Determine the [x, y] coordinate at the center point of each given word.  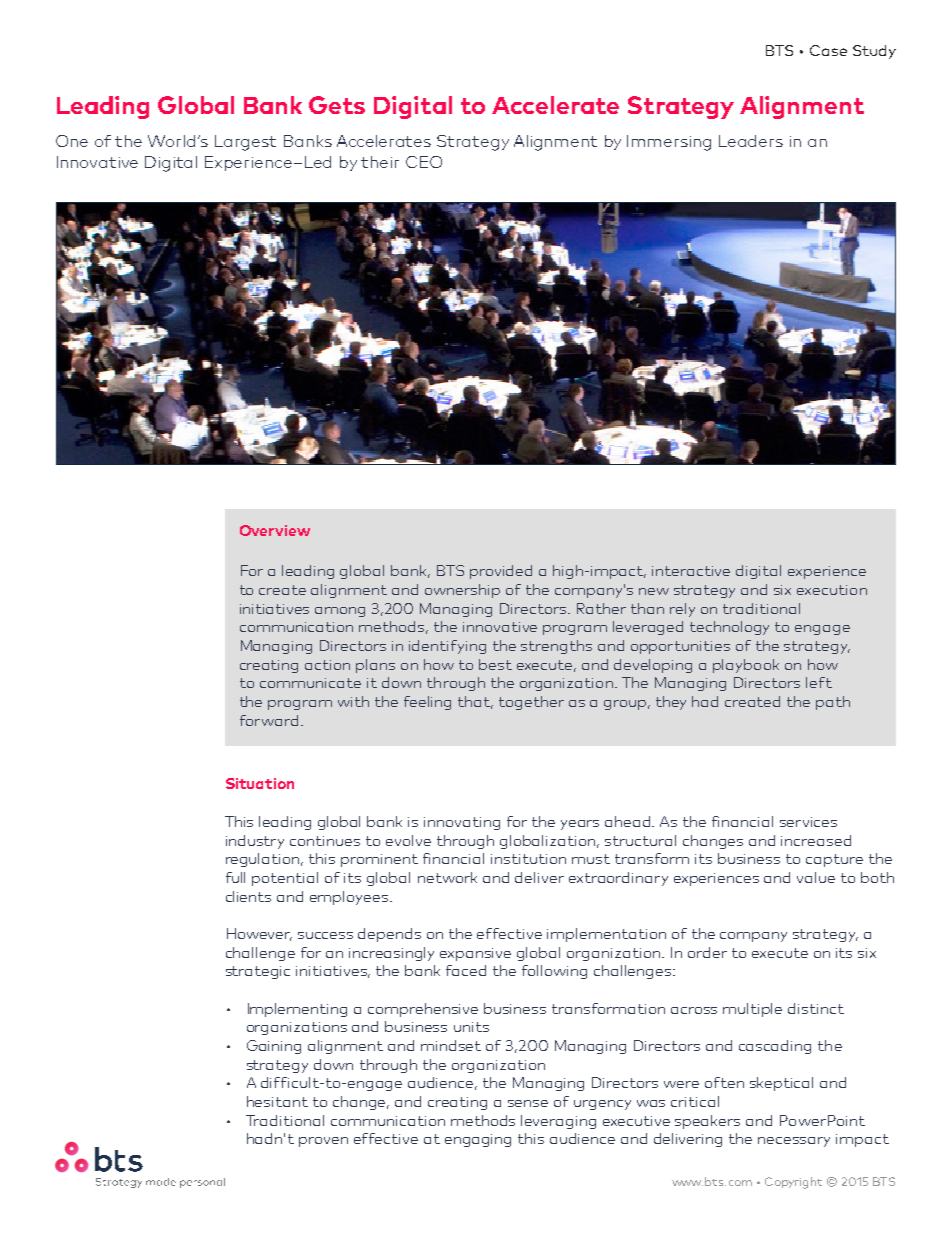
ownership [462, 591]
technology [729, 628]
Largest [245, 143]
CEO [424, 162]
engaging [478, 1140]
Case [828, 50]
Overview [275, 530]
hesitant [277, 1101]
